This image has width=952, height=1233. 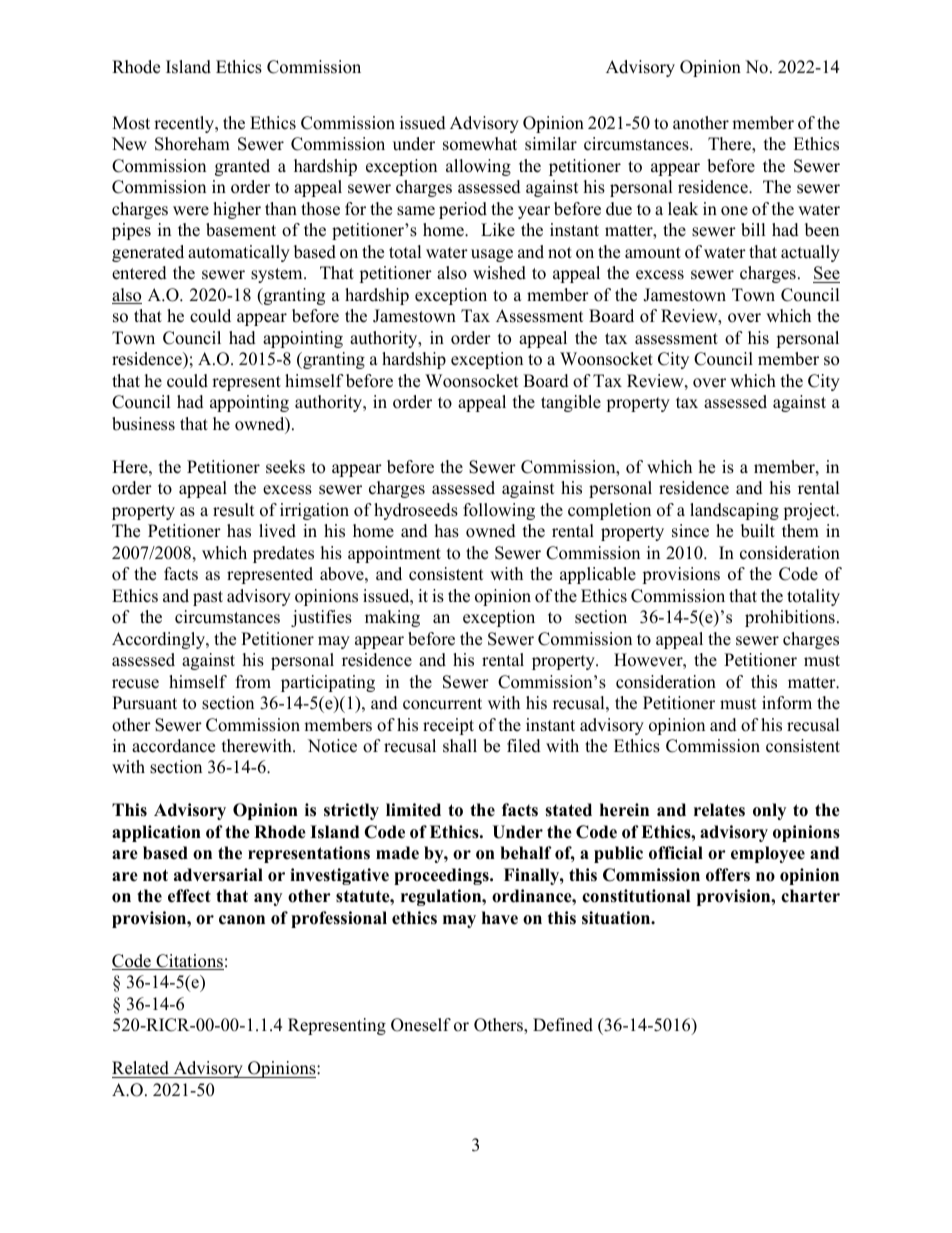 I want to click on tangible, so click(x=571, y=403).
